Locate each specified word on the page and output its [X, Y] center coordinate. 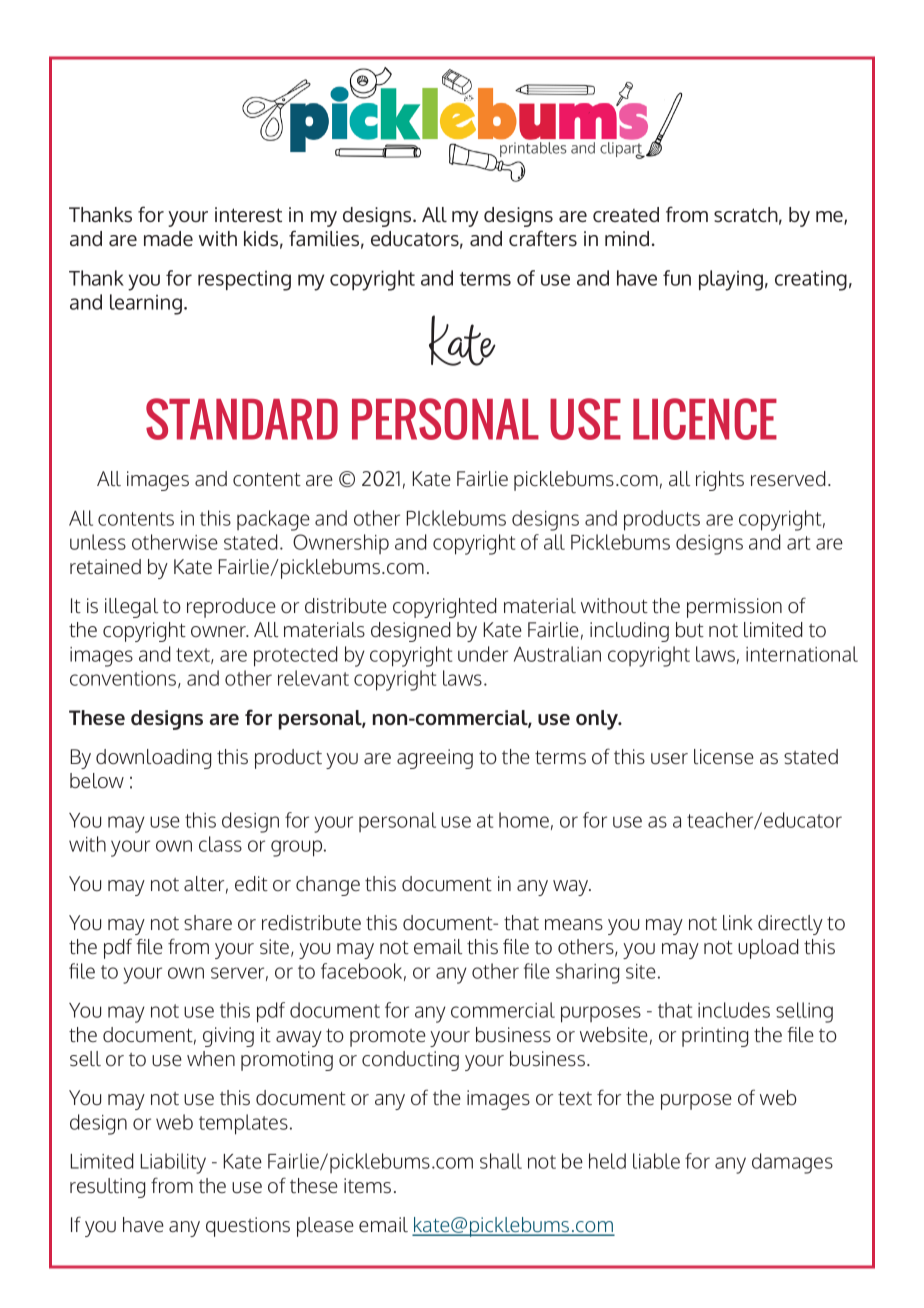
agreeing [435, 759]
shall [501, 1161]
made [168, 238]
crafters [543, 238]
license [724, 757]
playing [731, 280]
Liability [173, 1163]
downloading [153, 759]
